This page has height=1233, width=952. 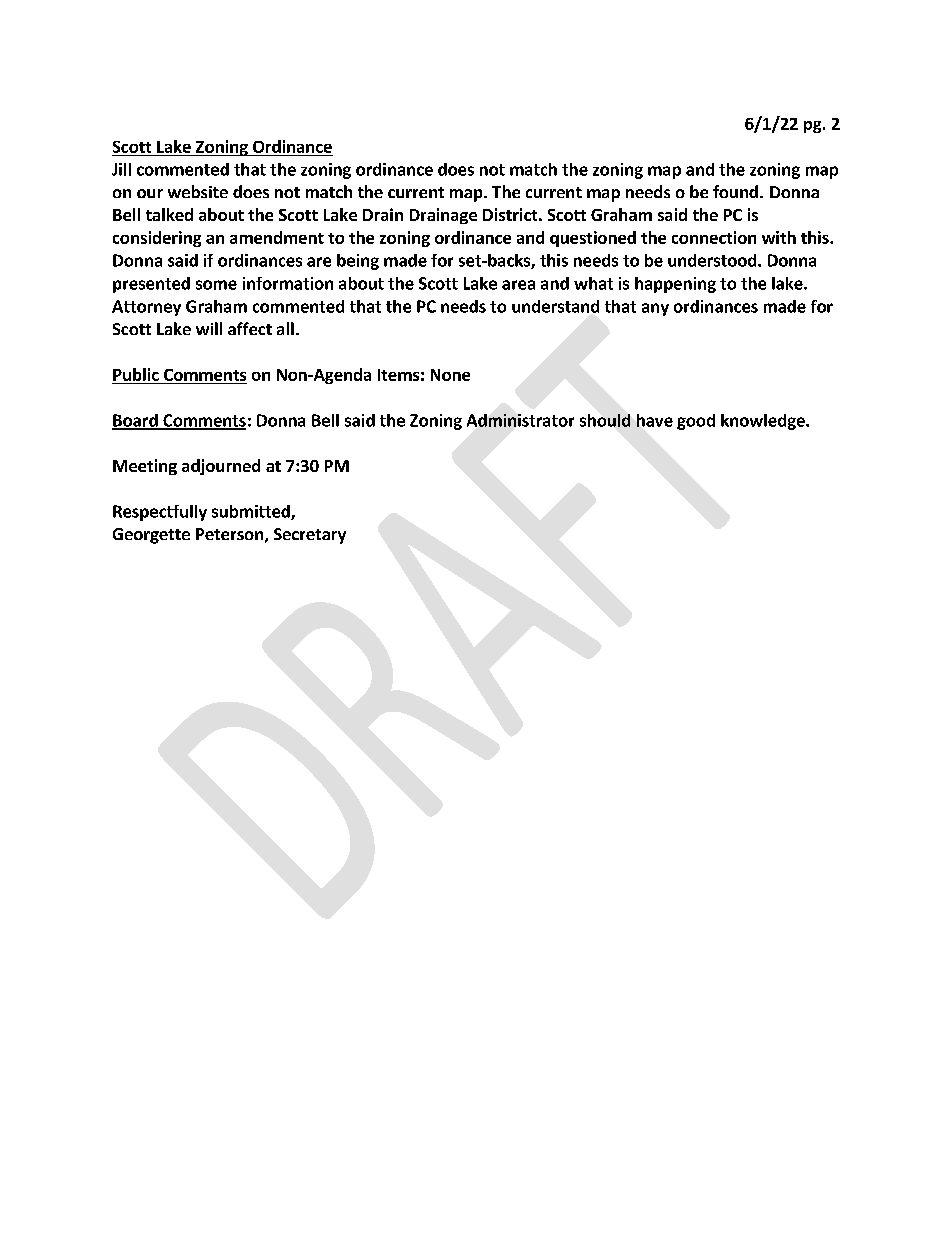 What do you see at coordinates (216, 285) in the page?
I see `some` at bounding box center [216, 285].
